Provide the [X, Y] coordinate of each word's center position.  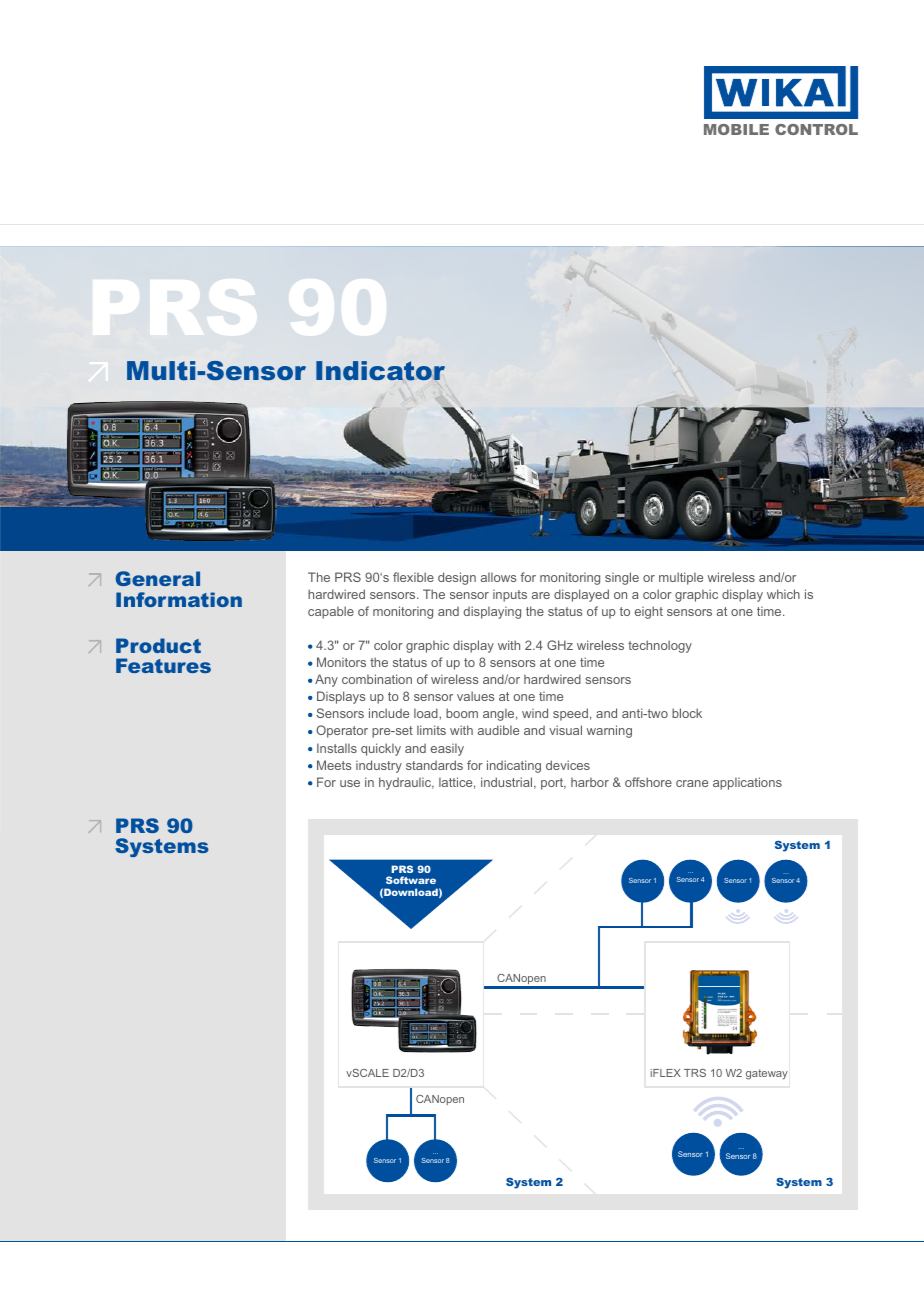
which [783, 594]
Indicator [380, 371]
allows [498, 577]
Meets [334, 765]
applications [747, 783]
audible [498, 730]
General [158, 578]
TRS [695, 1073]
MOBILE [736, 129]
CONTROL [816, 129]
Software [411, 880]
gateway [767, 1074]
